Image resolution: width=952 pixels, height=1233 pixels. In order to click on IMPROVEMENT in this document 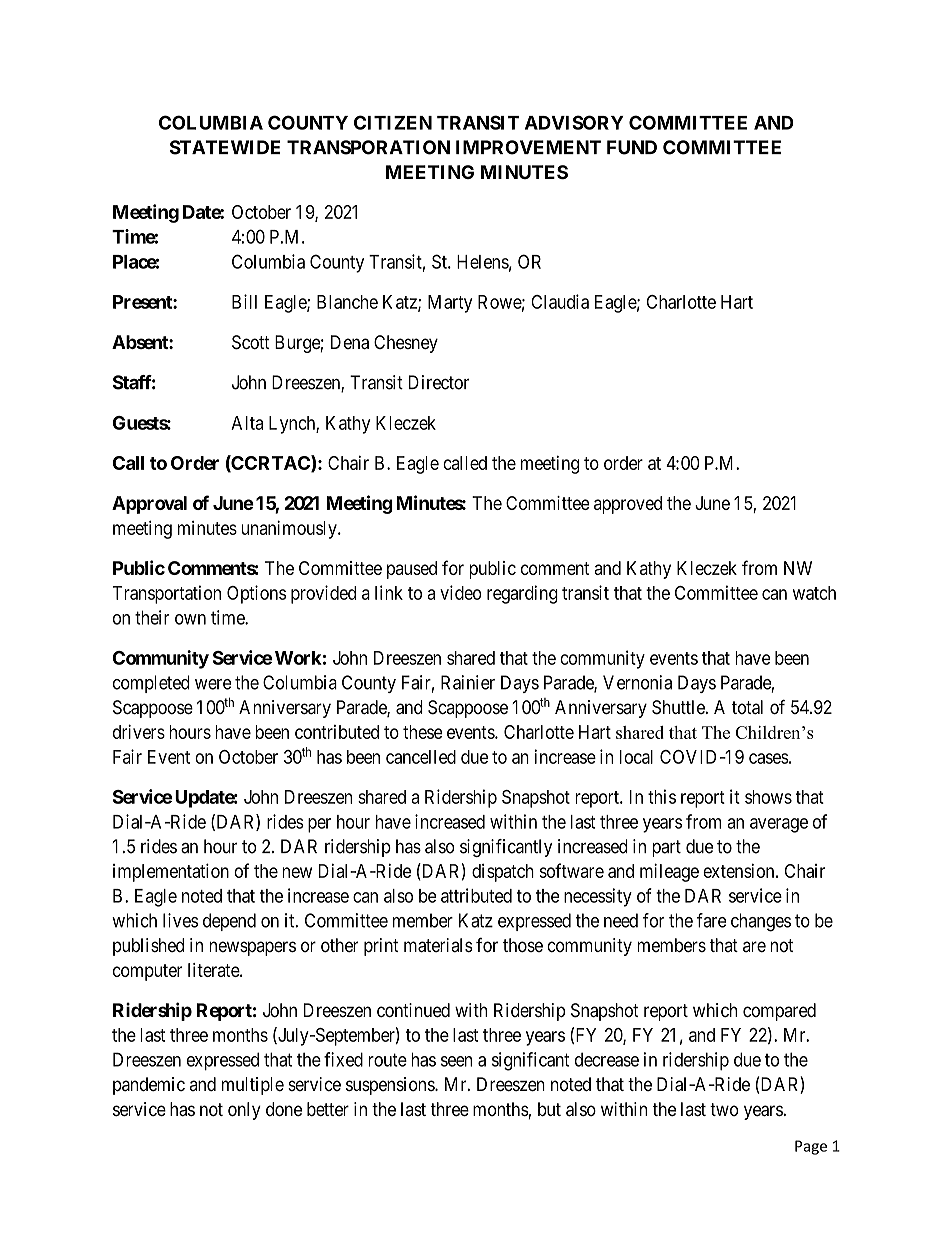, I will do `click(528, 147)`.
